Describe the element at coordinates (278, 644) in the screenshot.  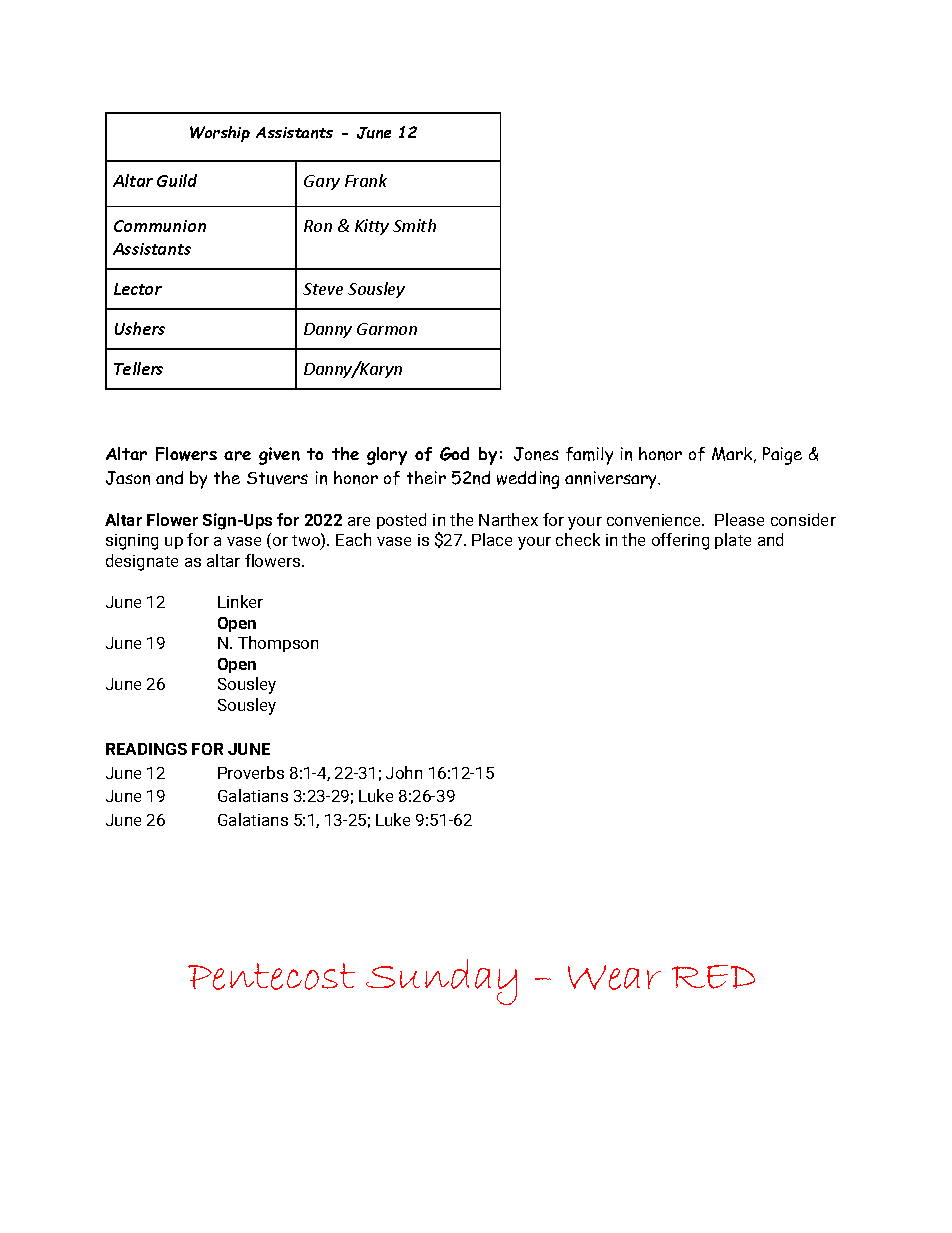
I see `Thompson` at that location.
